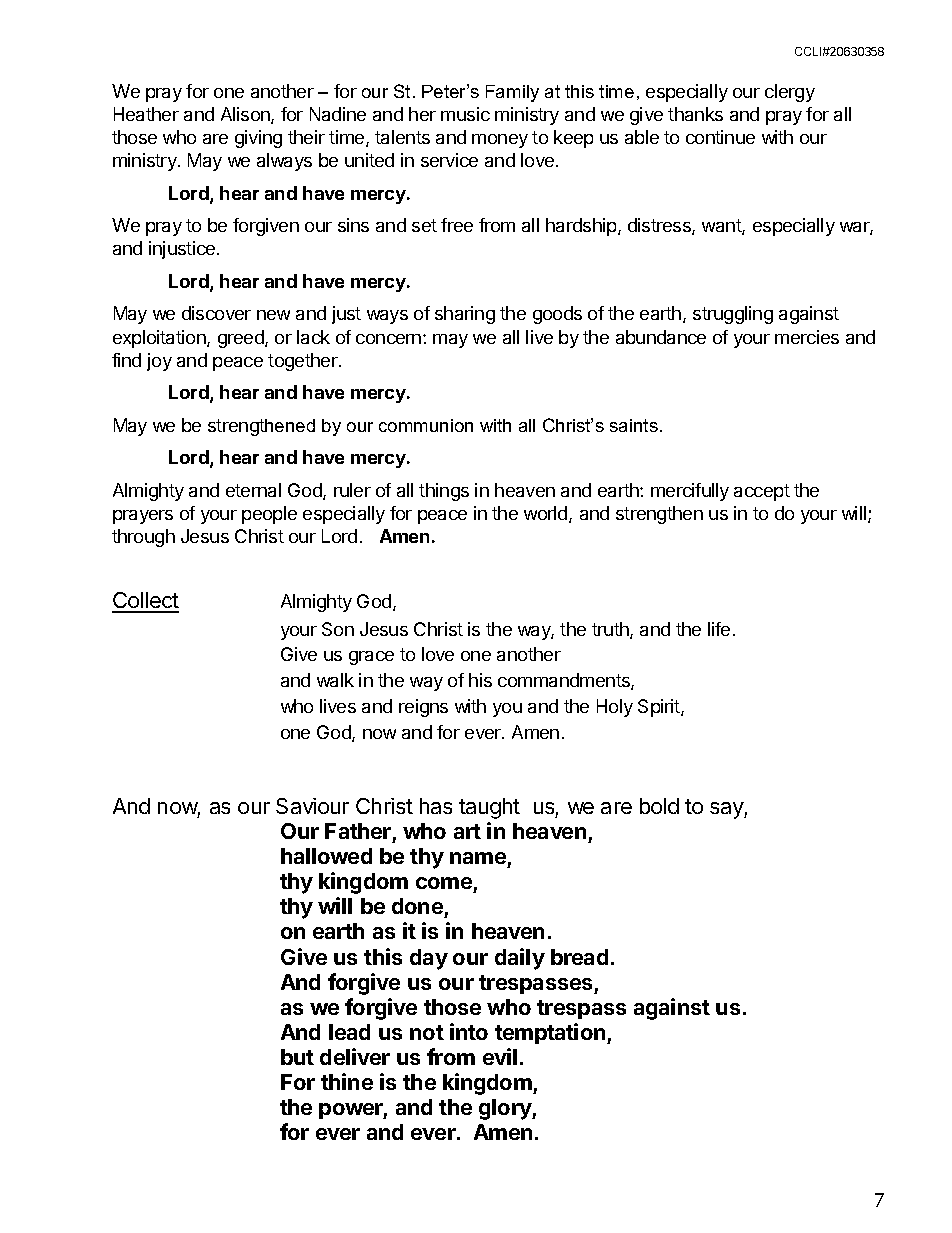  I want to click on music, so click(465, 114).
